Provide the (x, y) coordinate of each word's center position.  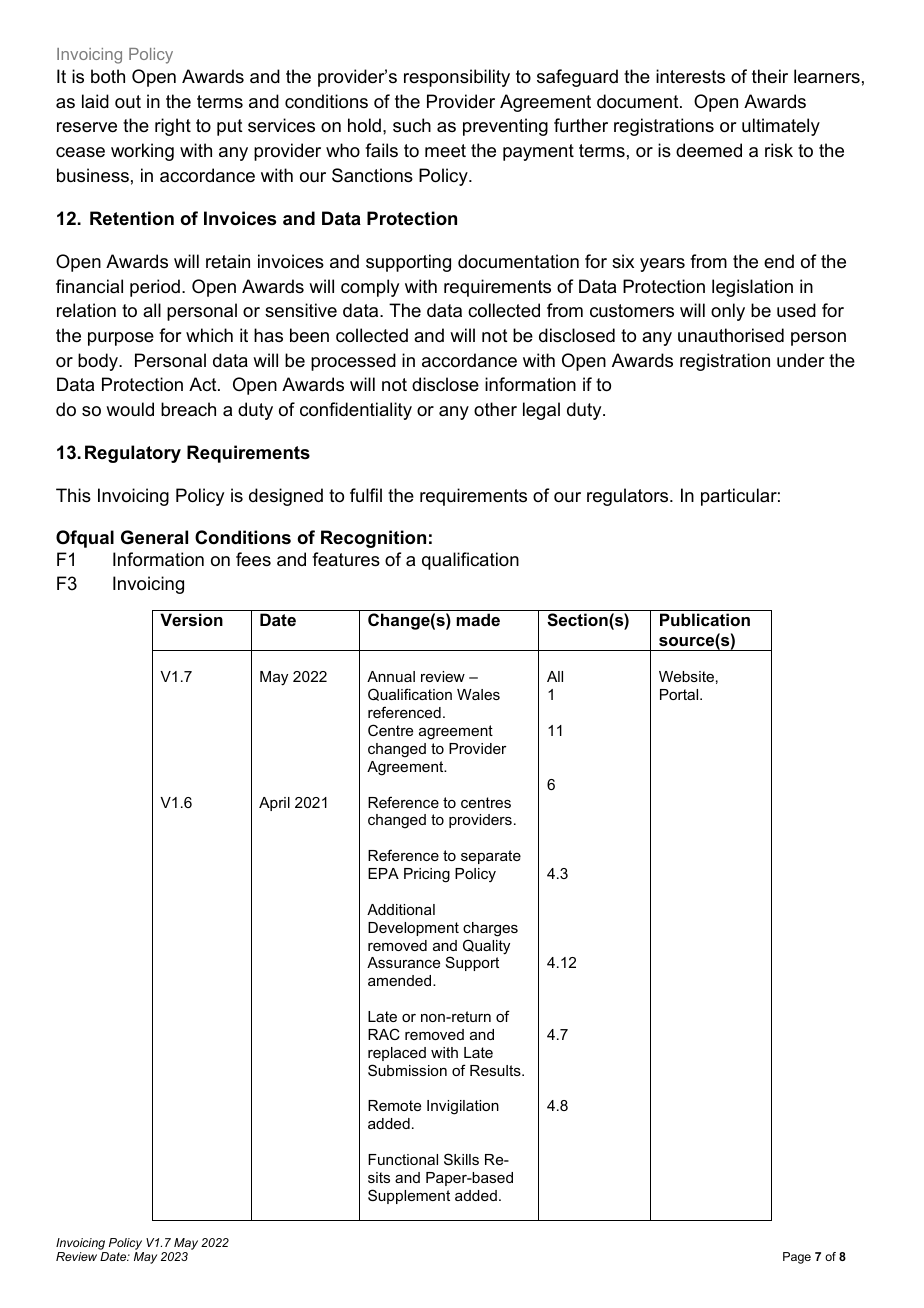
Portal (680, 694)
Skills (461, 1159)
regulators (629, 497)
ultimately (781, 127)
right (173, 127)
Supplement (409, 1196)
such (412, 125)
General (154, 537)
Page (797, 1258)
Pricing (427, 875)
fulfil (366, 495)
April (274, 804)
